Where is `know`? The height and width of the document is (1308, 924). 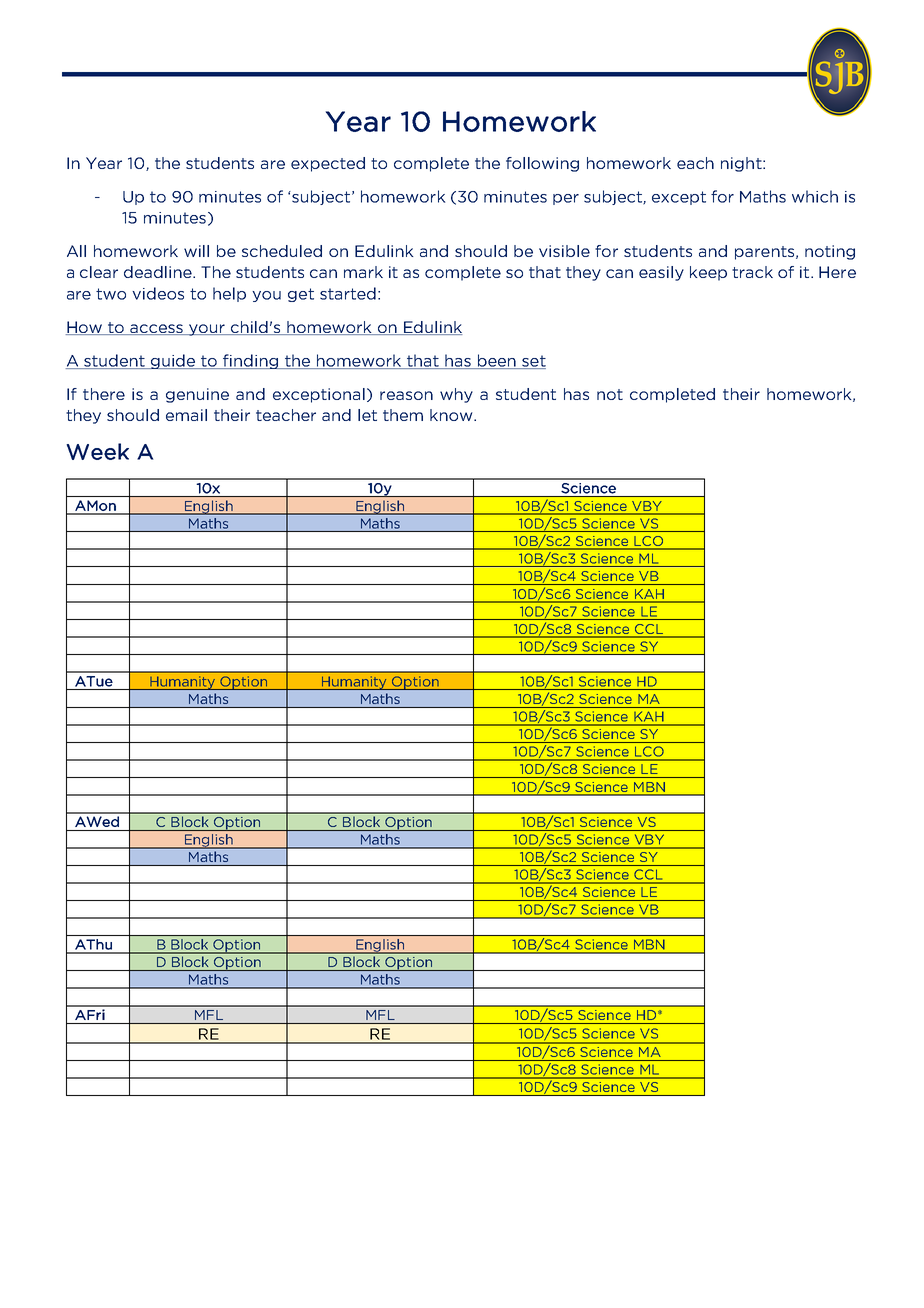
know is located at coordinates (452, 415).
